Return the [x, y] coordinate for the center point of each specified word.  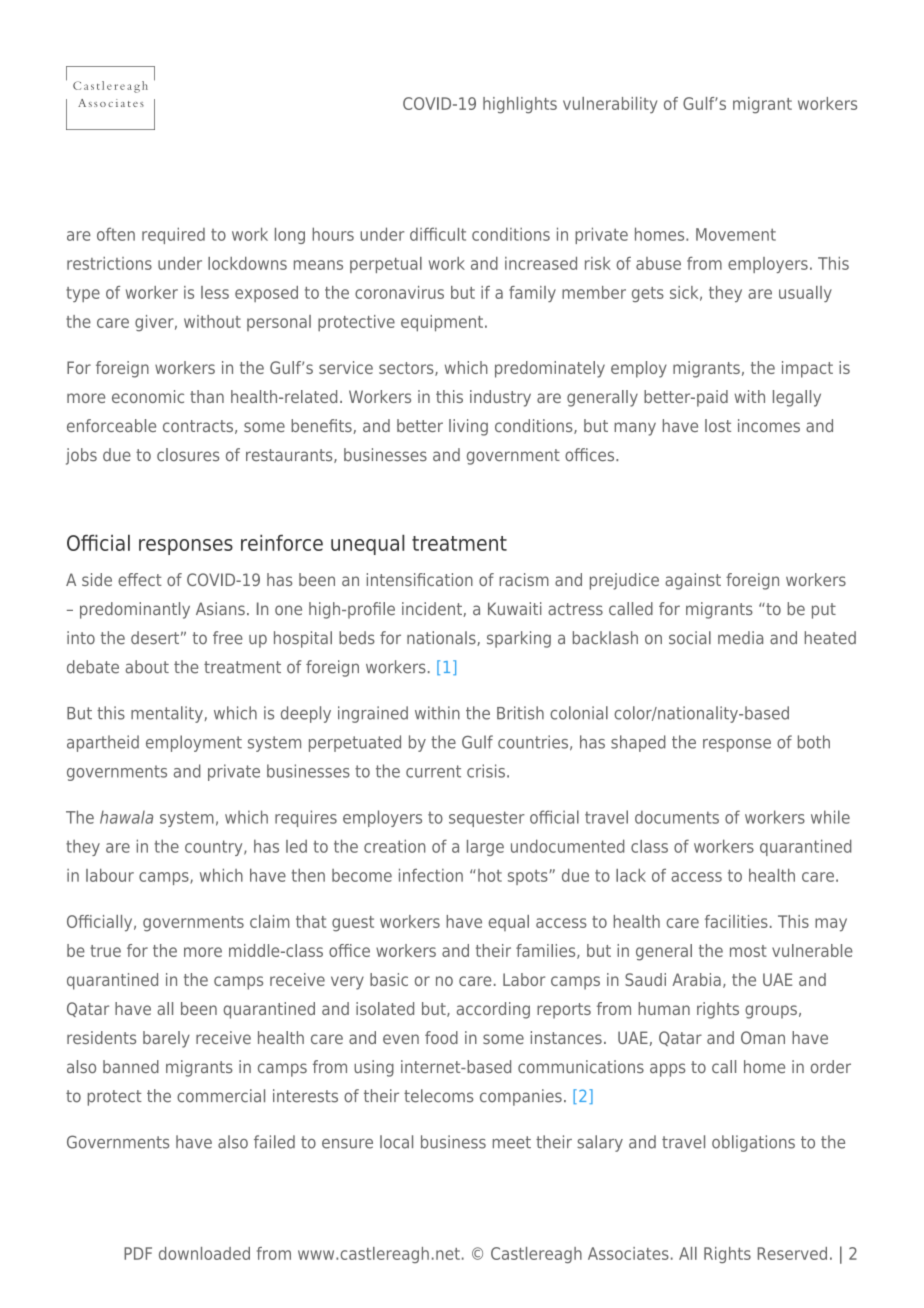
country [215, 848]
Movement [736, 234]
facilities [736, 921]
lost [718, 425]
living [468, 427]
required [173, 235]
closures [188, 455]
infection [431, 875]
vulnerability [610, 105]
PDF [138, 1253]
